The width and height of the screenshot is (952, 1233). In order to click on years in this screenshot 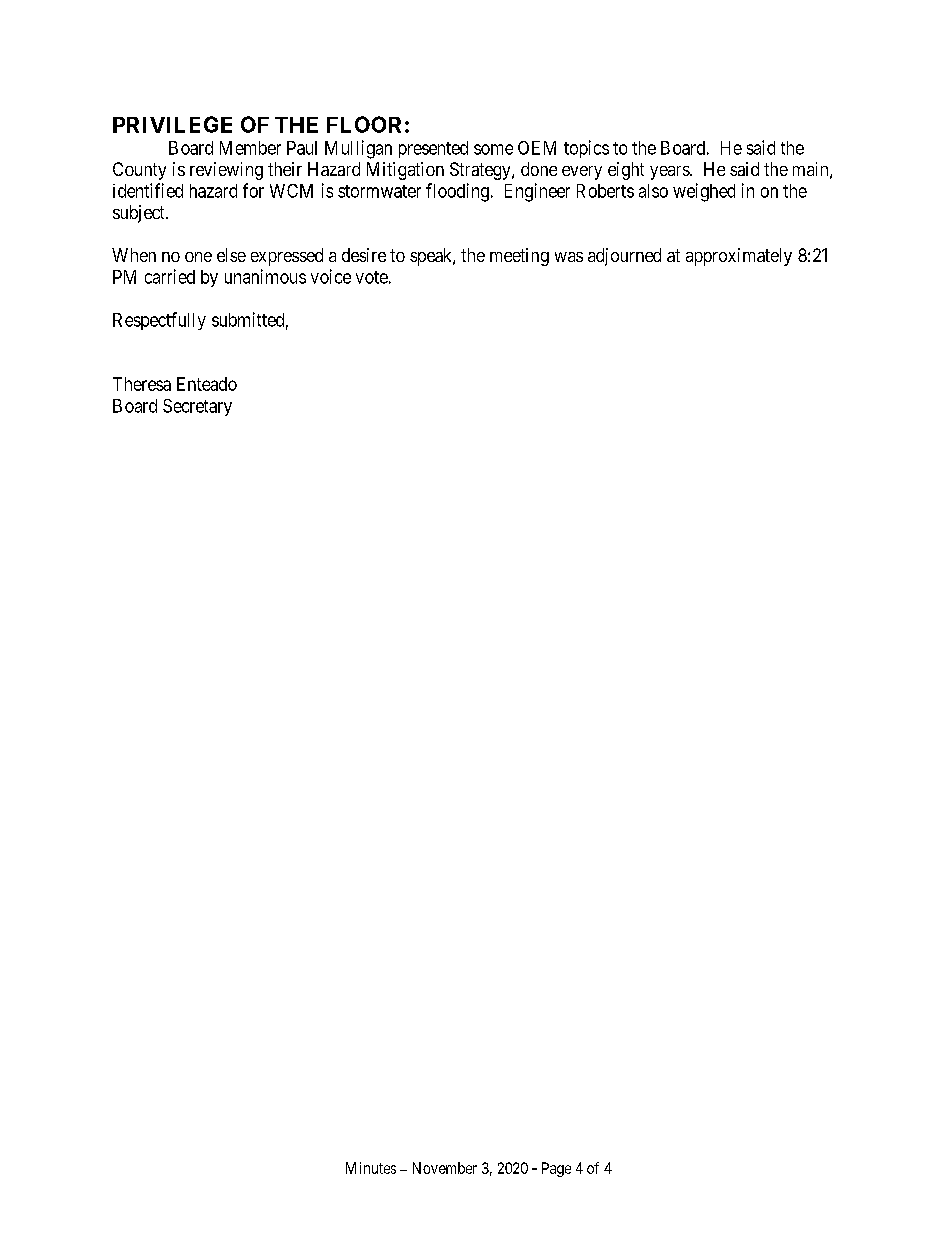, I will do `click(670, 173)`.
